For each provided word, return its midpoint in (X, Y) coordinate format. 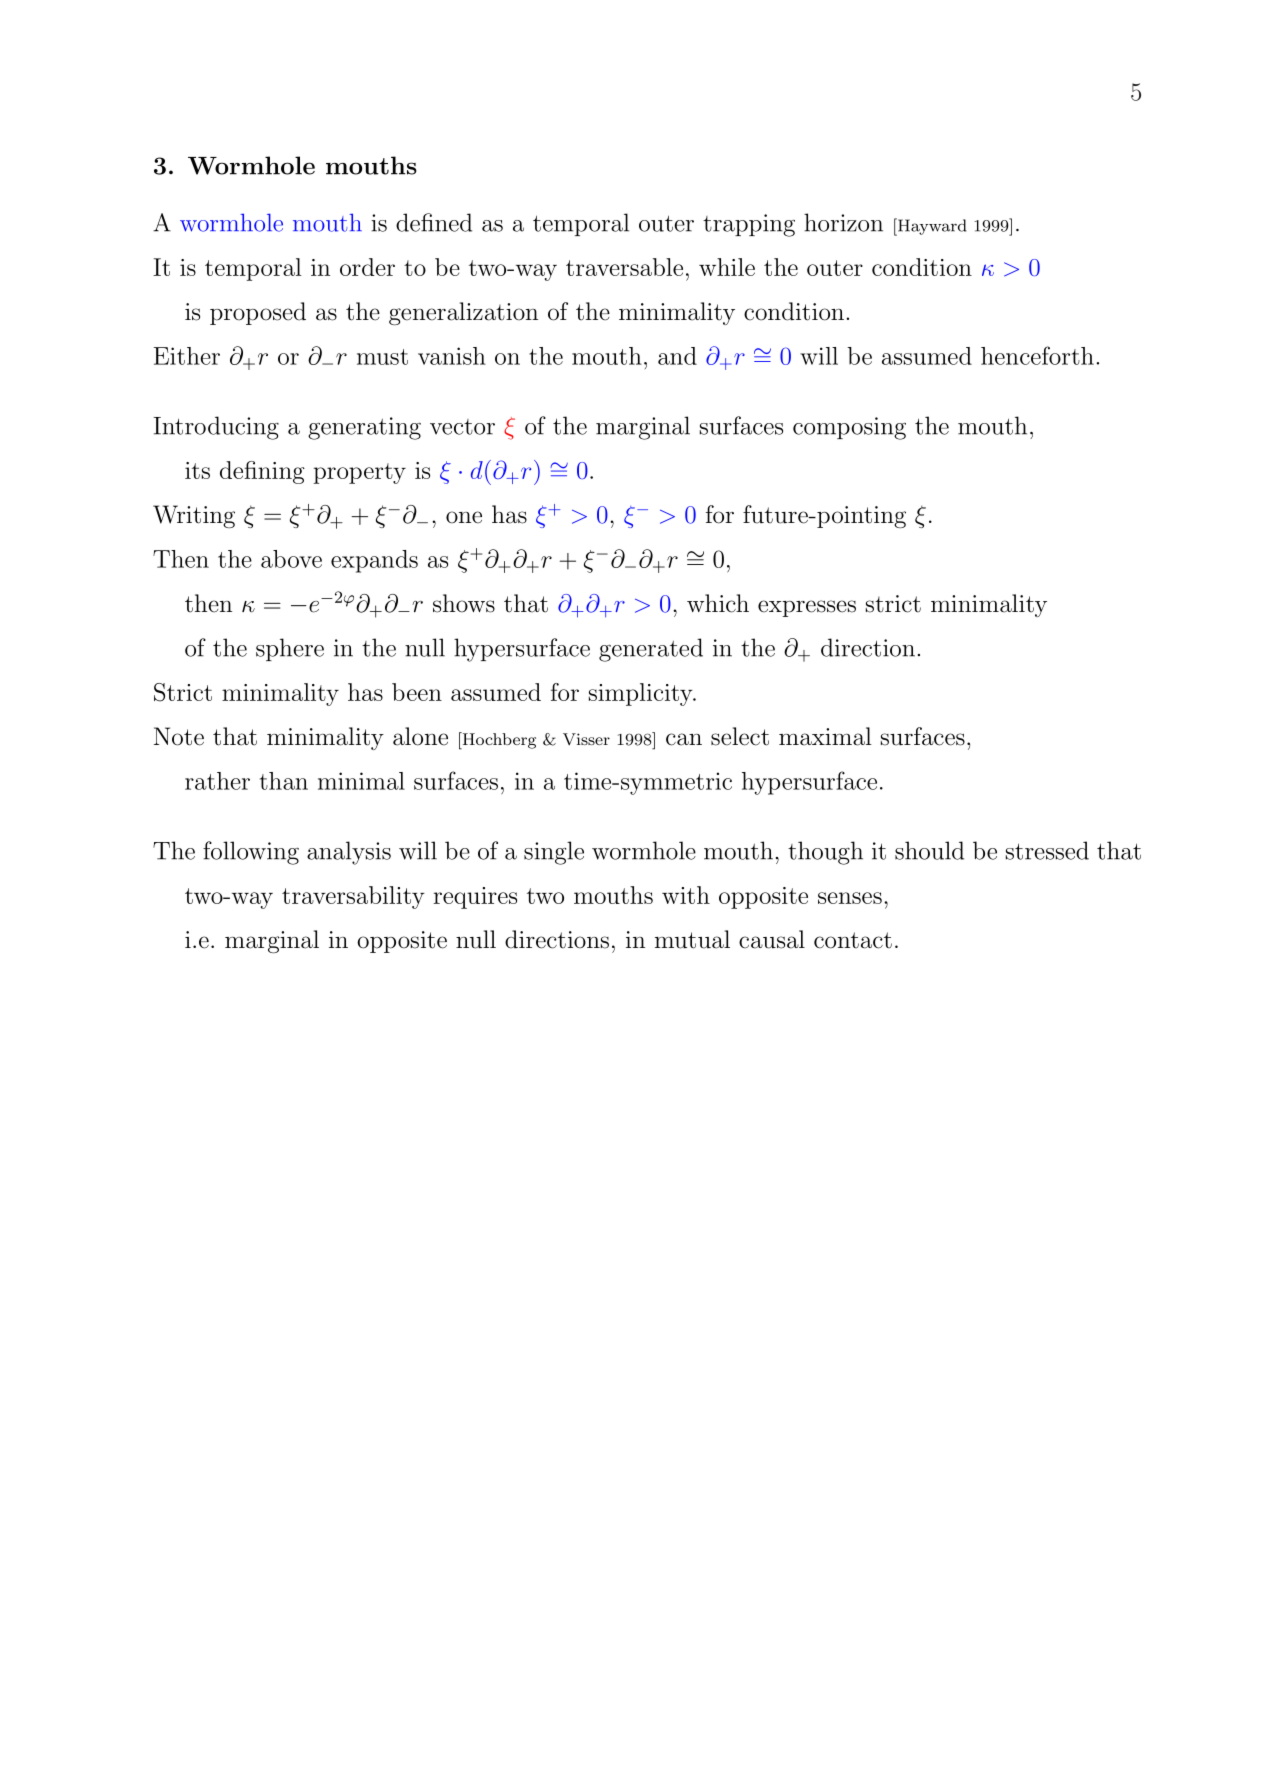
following (251, 853)
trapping (749, 225)
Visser (586, 739)
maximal (825, 736)
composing (849, 428)
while (727, 267)
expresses (807, 608)
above (291, 559)
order (367, 267)
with (686, 895)
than (284, 781)
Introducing (216, 428)
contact (853, 940)
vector (462, 427)
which (718, 603)
